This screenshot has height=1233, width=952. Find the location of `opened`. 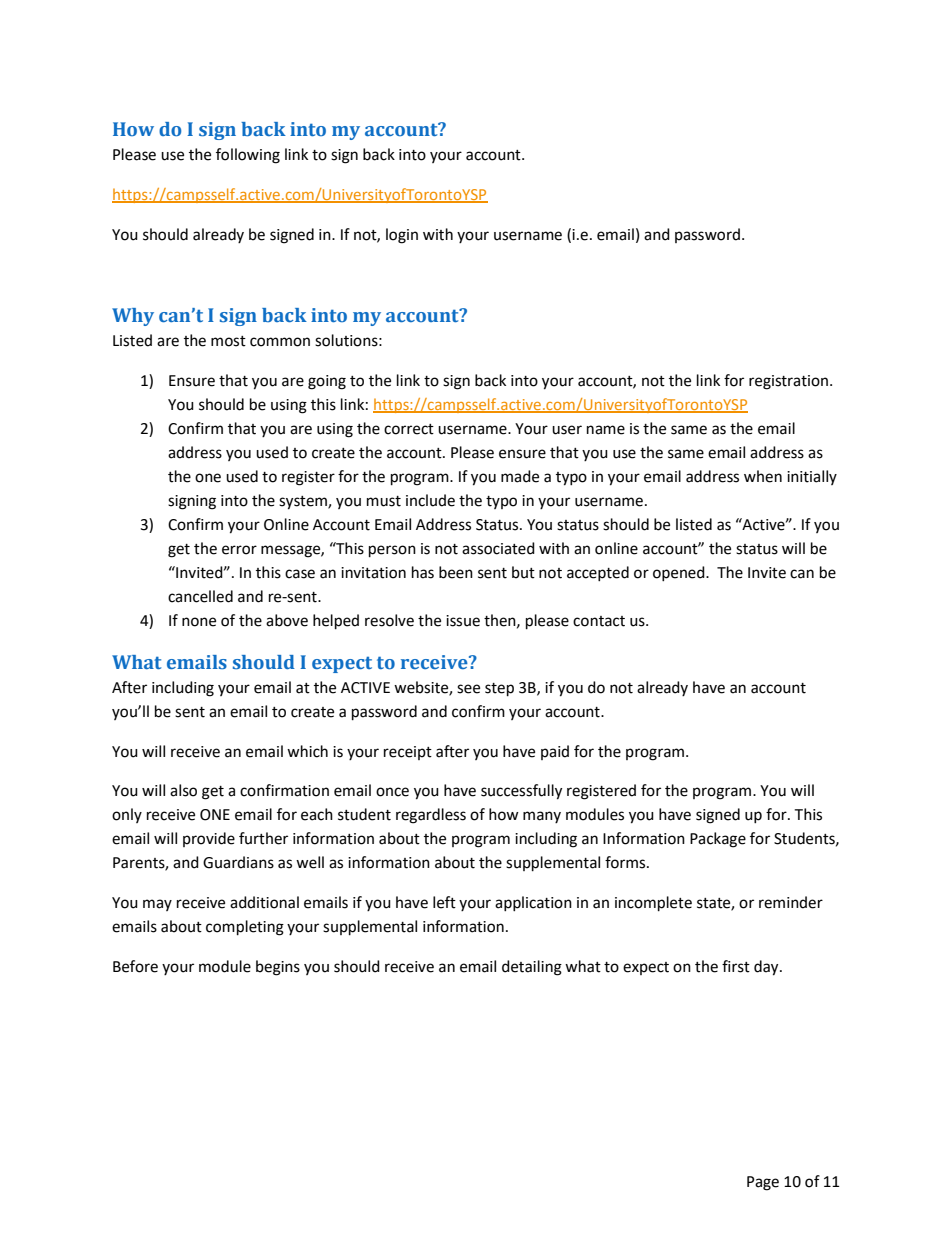

opened is located at coordinates (680, 573).
